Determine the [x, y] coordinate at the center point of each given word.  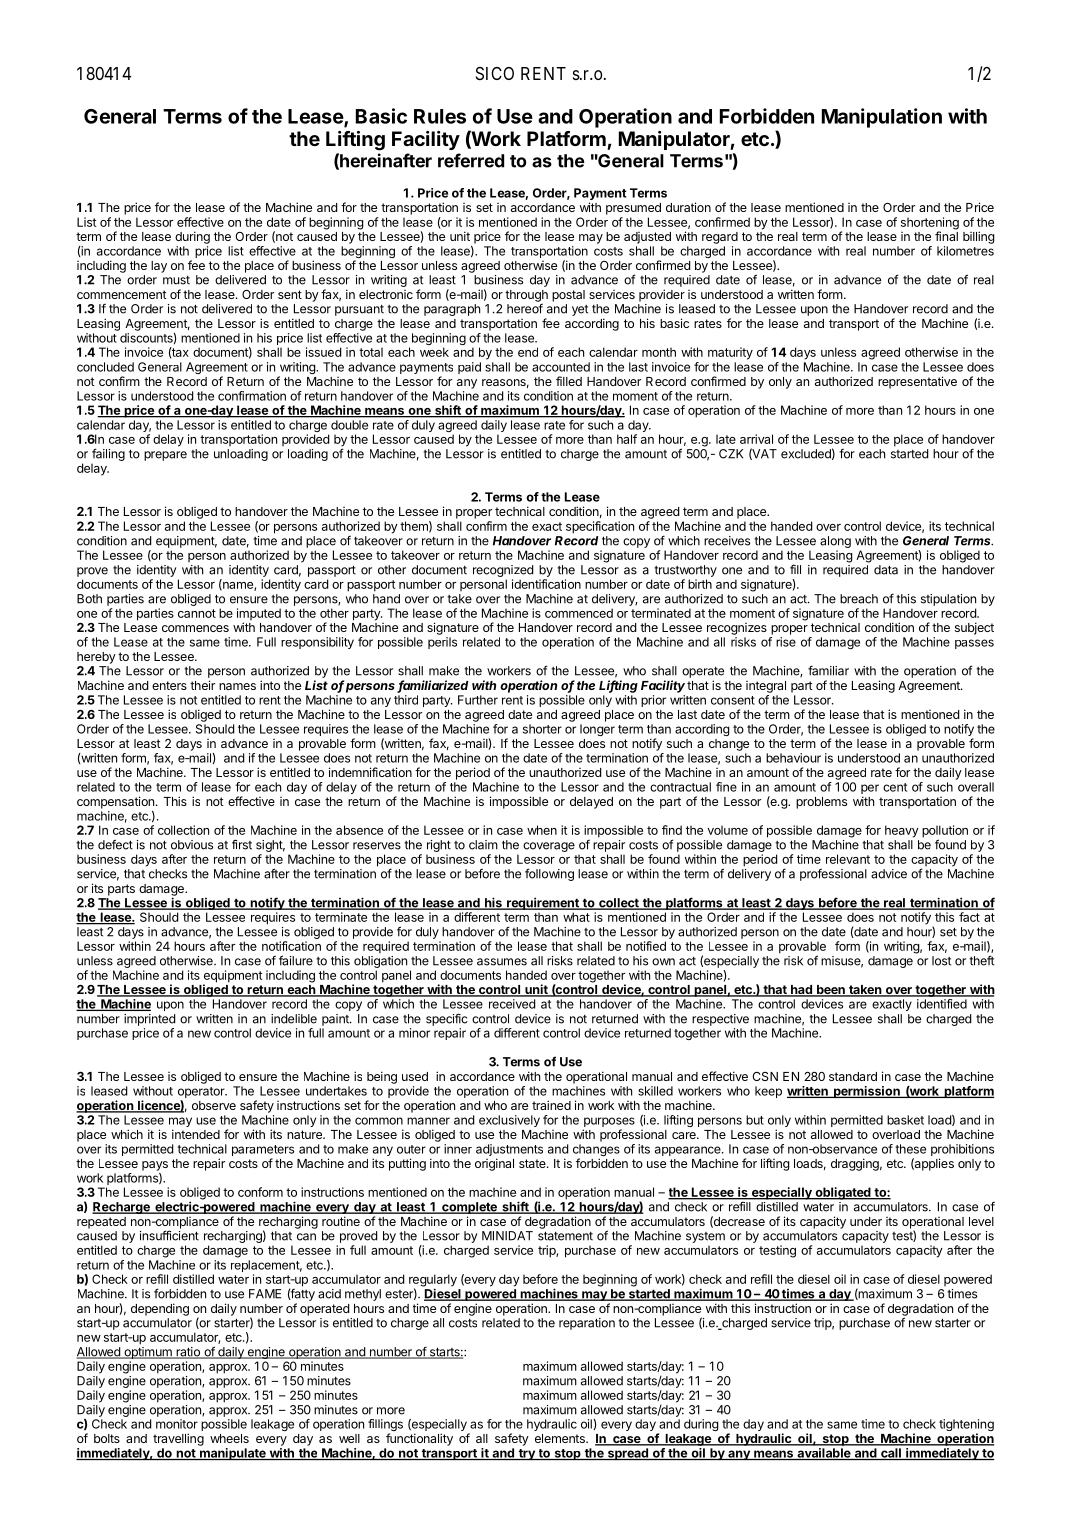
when [542, 830]
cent [895, 787]
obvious [192, 845]
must [176, 280]
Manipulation [882, 118]
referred [471, 160]
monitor [177, 1424]
